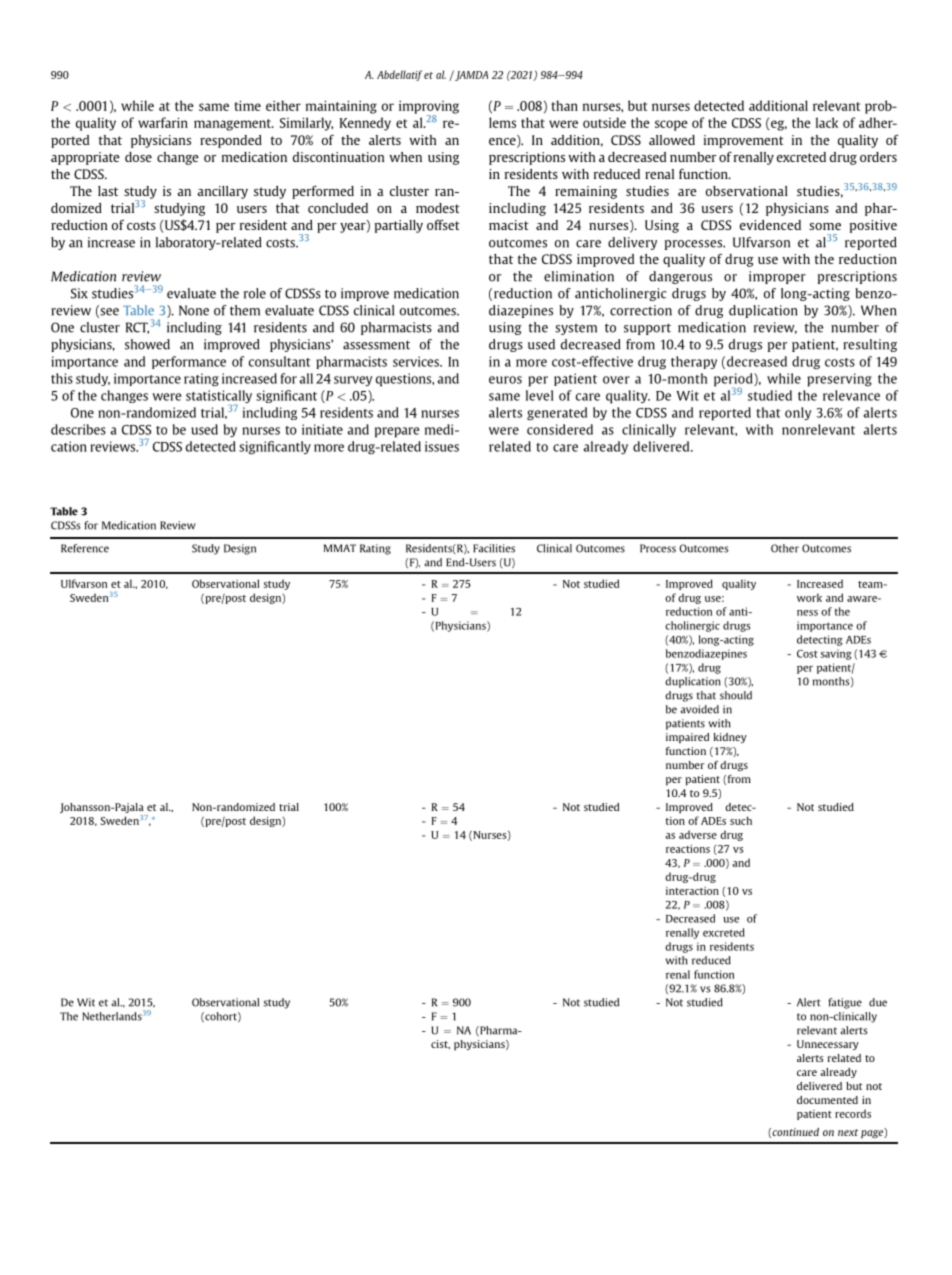  What do you see at coordinates (828, 1045) in the screenshot?
I see `Unnecessary` at bounding box center [828, 1045].
